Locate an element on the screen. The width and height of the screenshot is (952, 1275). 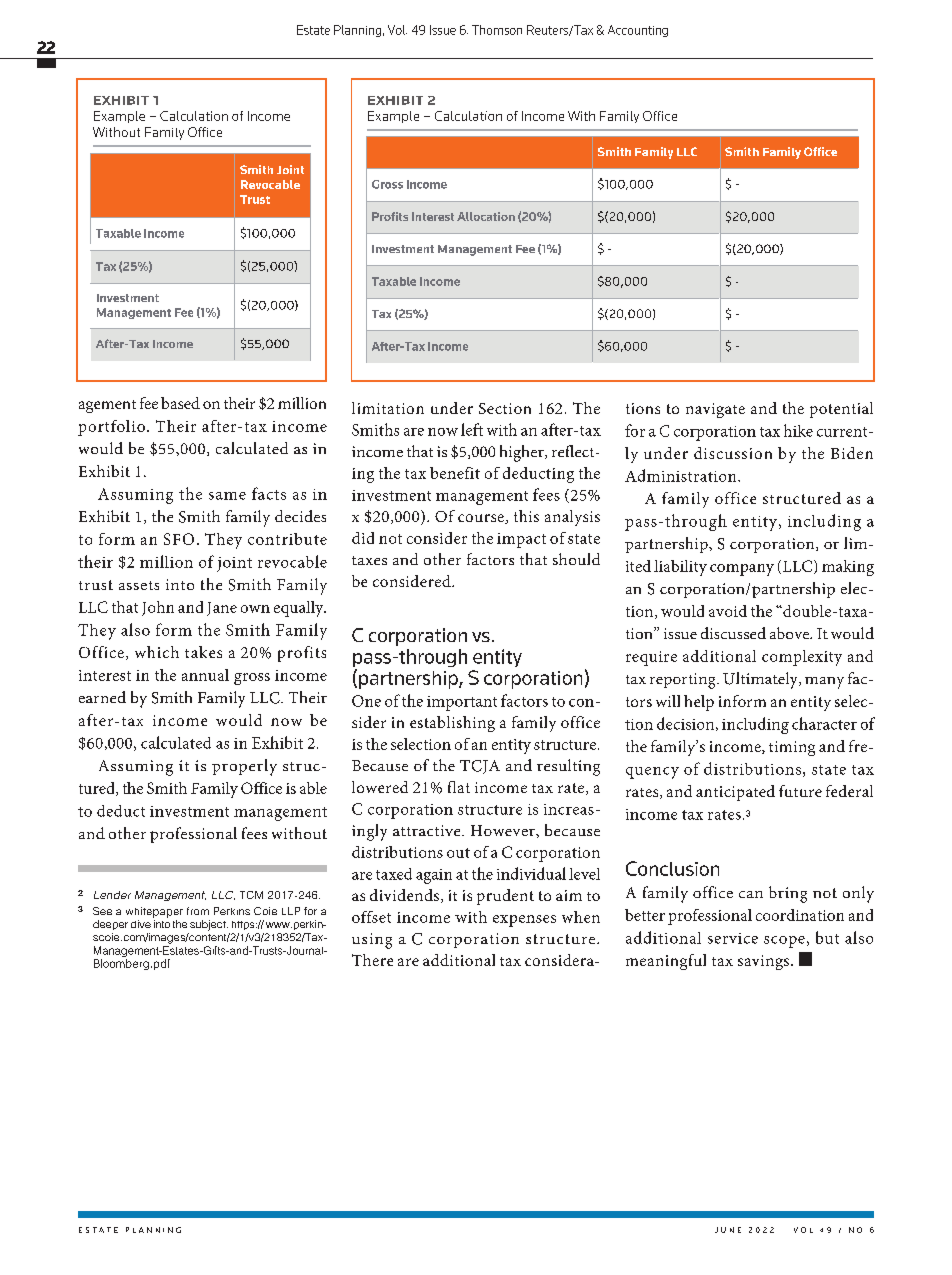
can is located at coordinates (751, 894).
